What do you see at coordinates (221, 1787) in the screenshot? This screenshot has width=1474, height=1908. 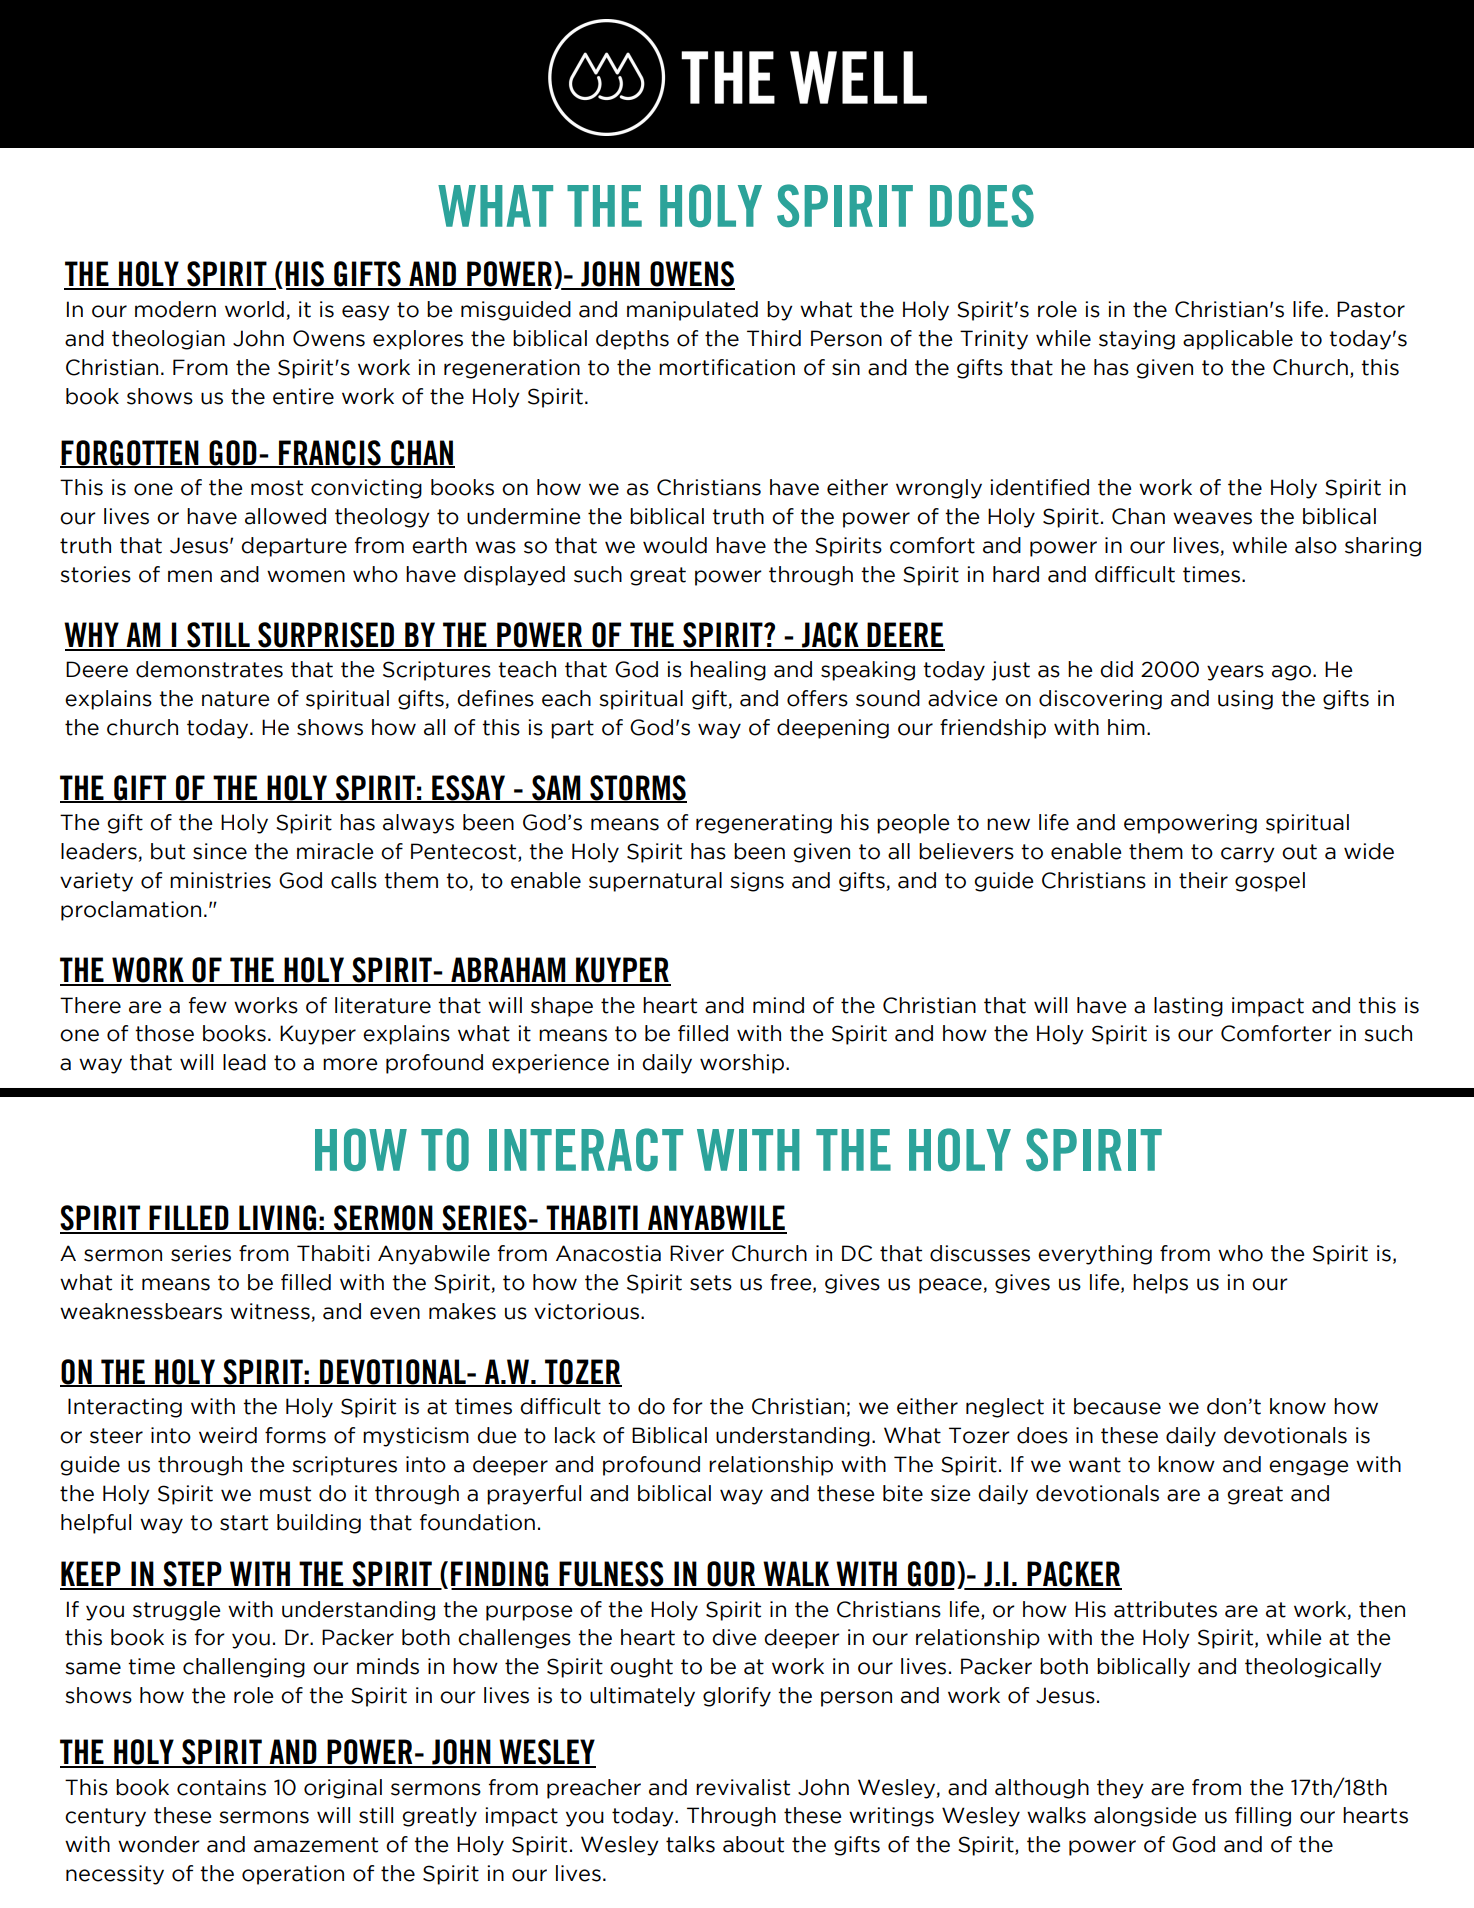 I see `contains` at bounding box center [221, 1787].
